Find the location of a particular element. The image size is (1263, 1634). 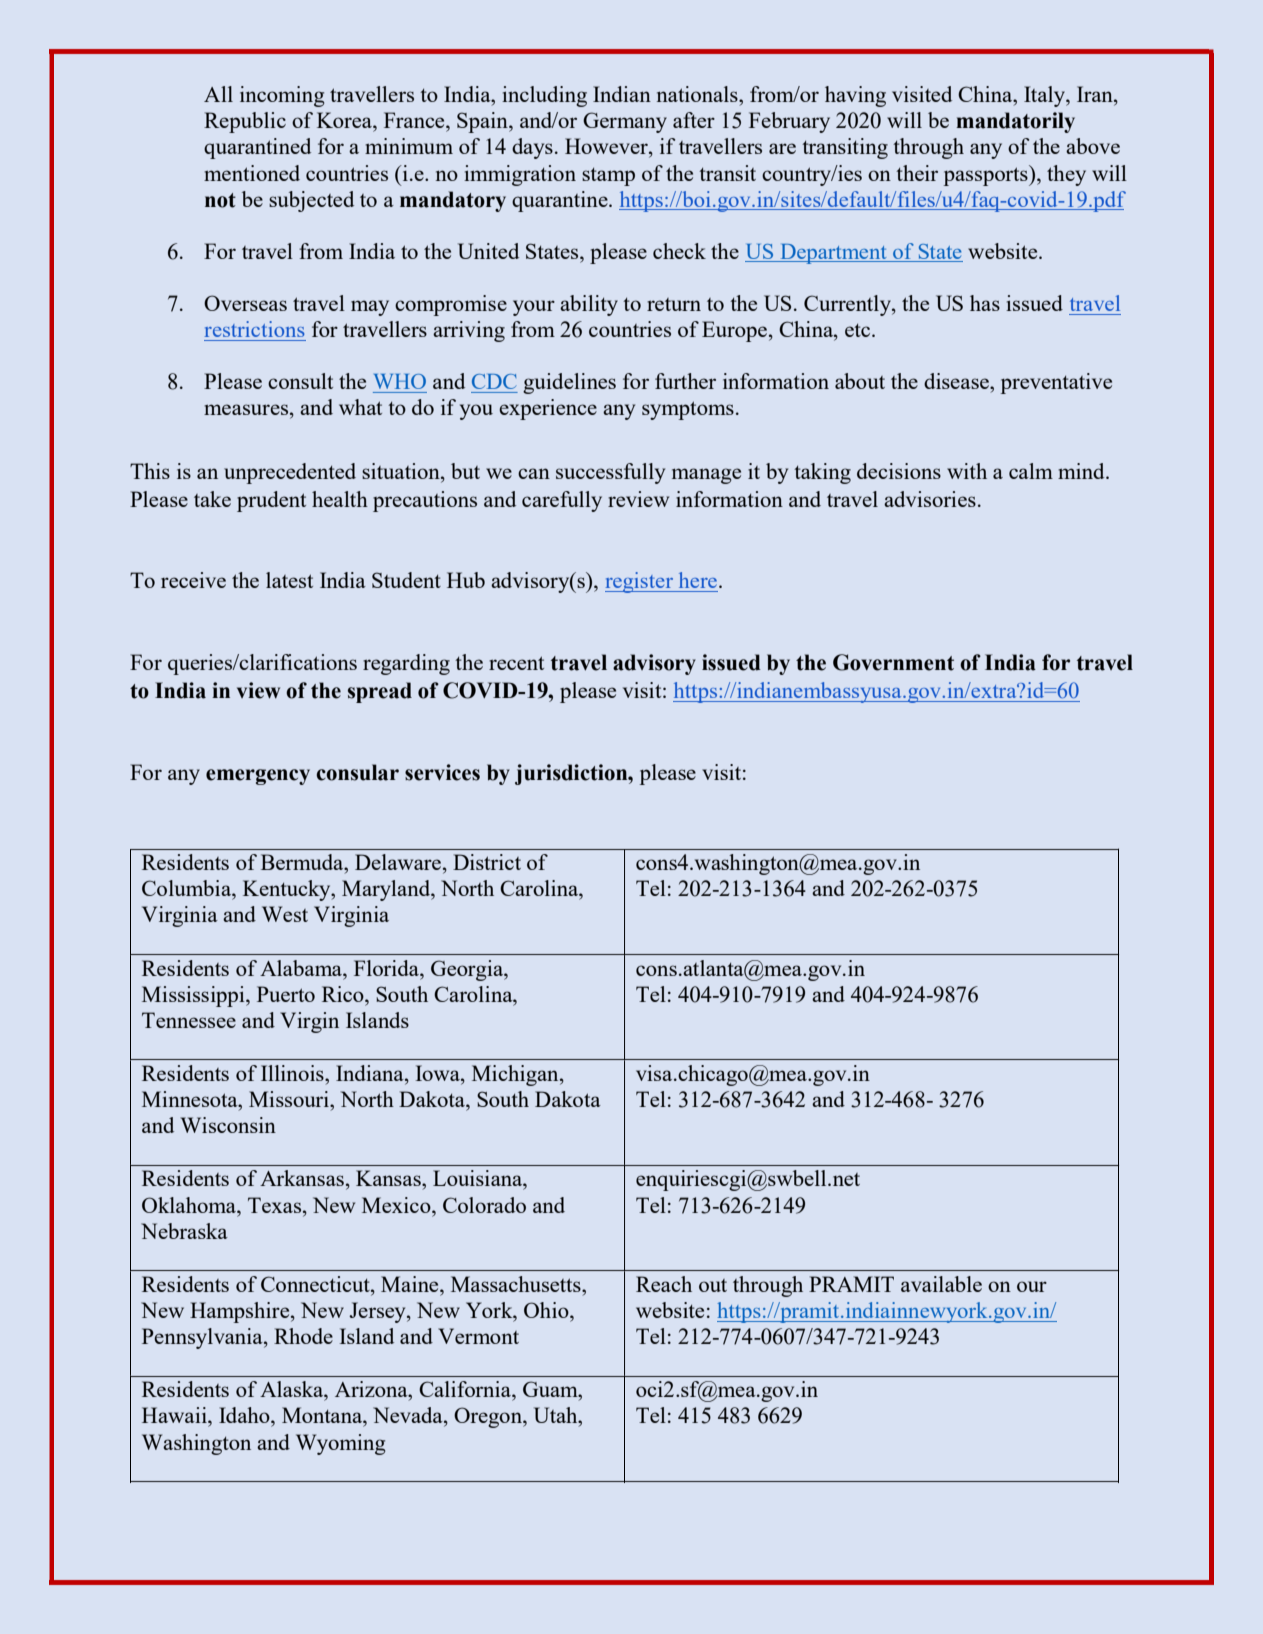

Germany is located at coordinates (625, 122).
